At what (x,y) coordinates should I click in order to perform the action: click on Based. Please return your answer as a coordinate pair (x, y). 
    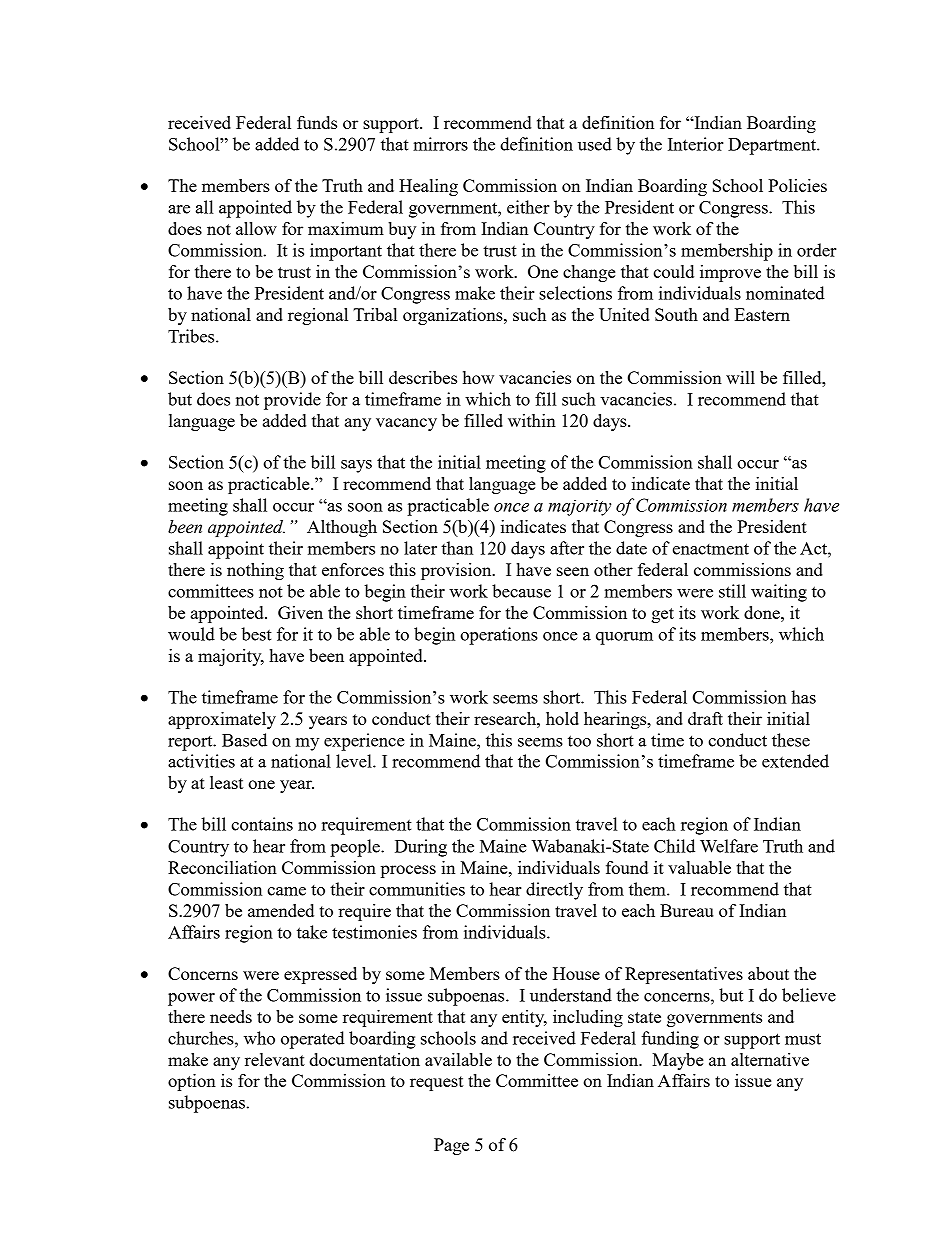
    Looking at the image, I should click on (244, 740).
